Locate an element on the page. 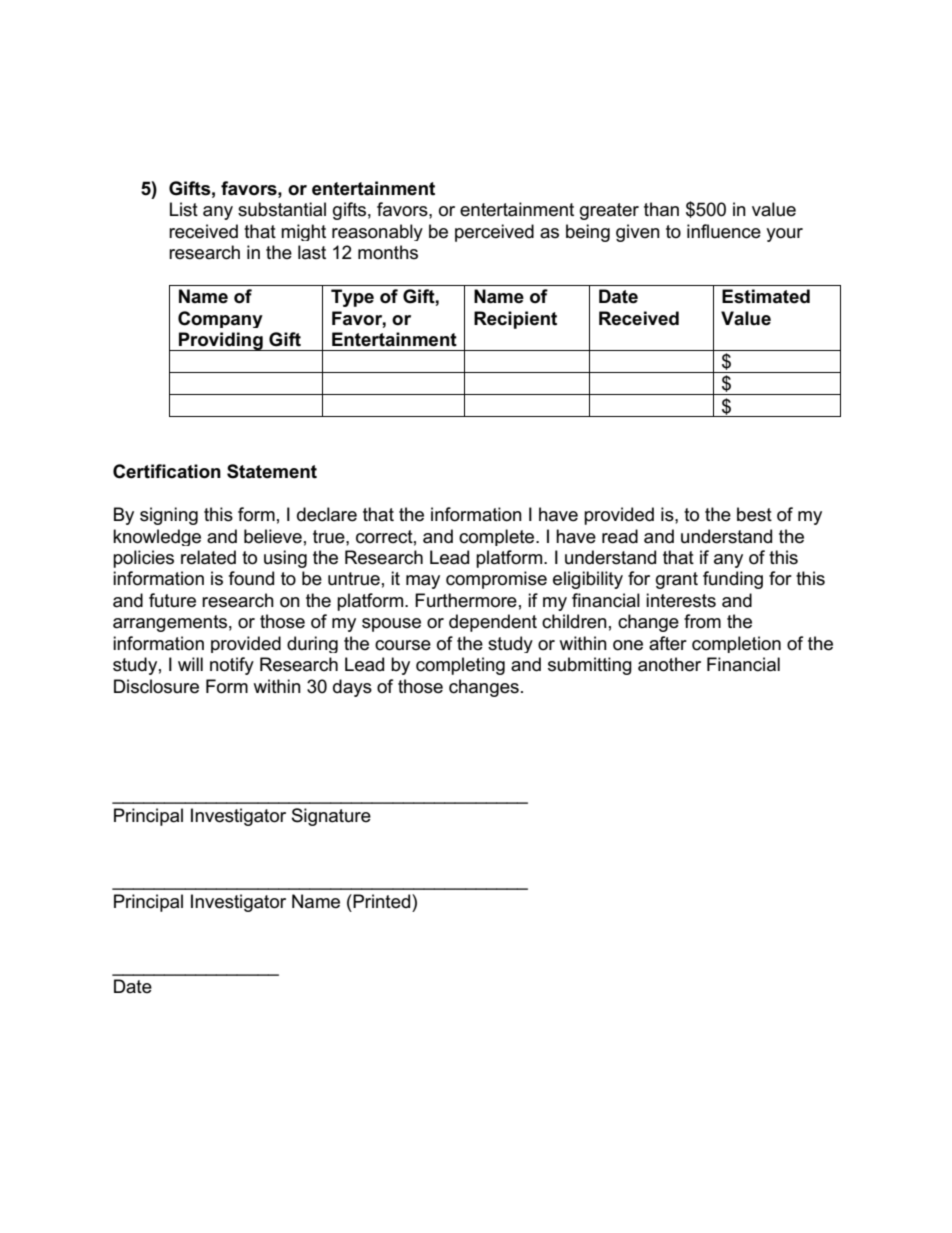 This page has width=952, height=1233. perceived is located at coordinates (494, 233).
